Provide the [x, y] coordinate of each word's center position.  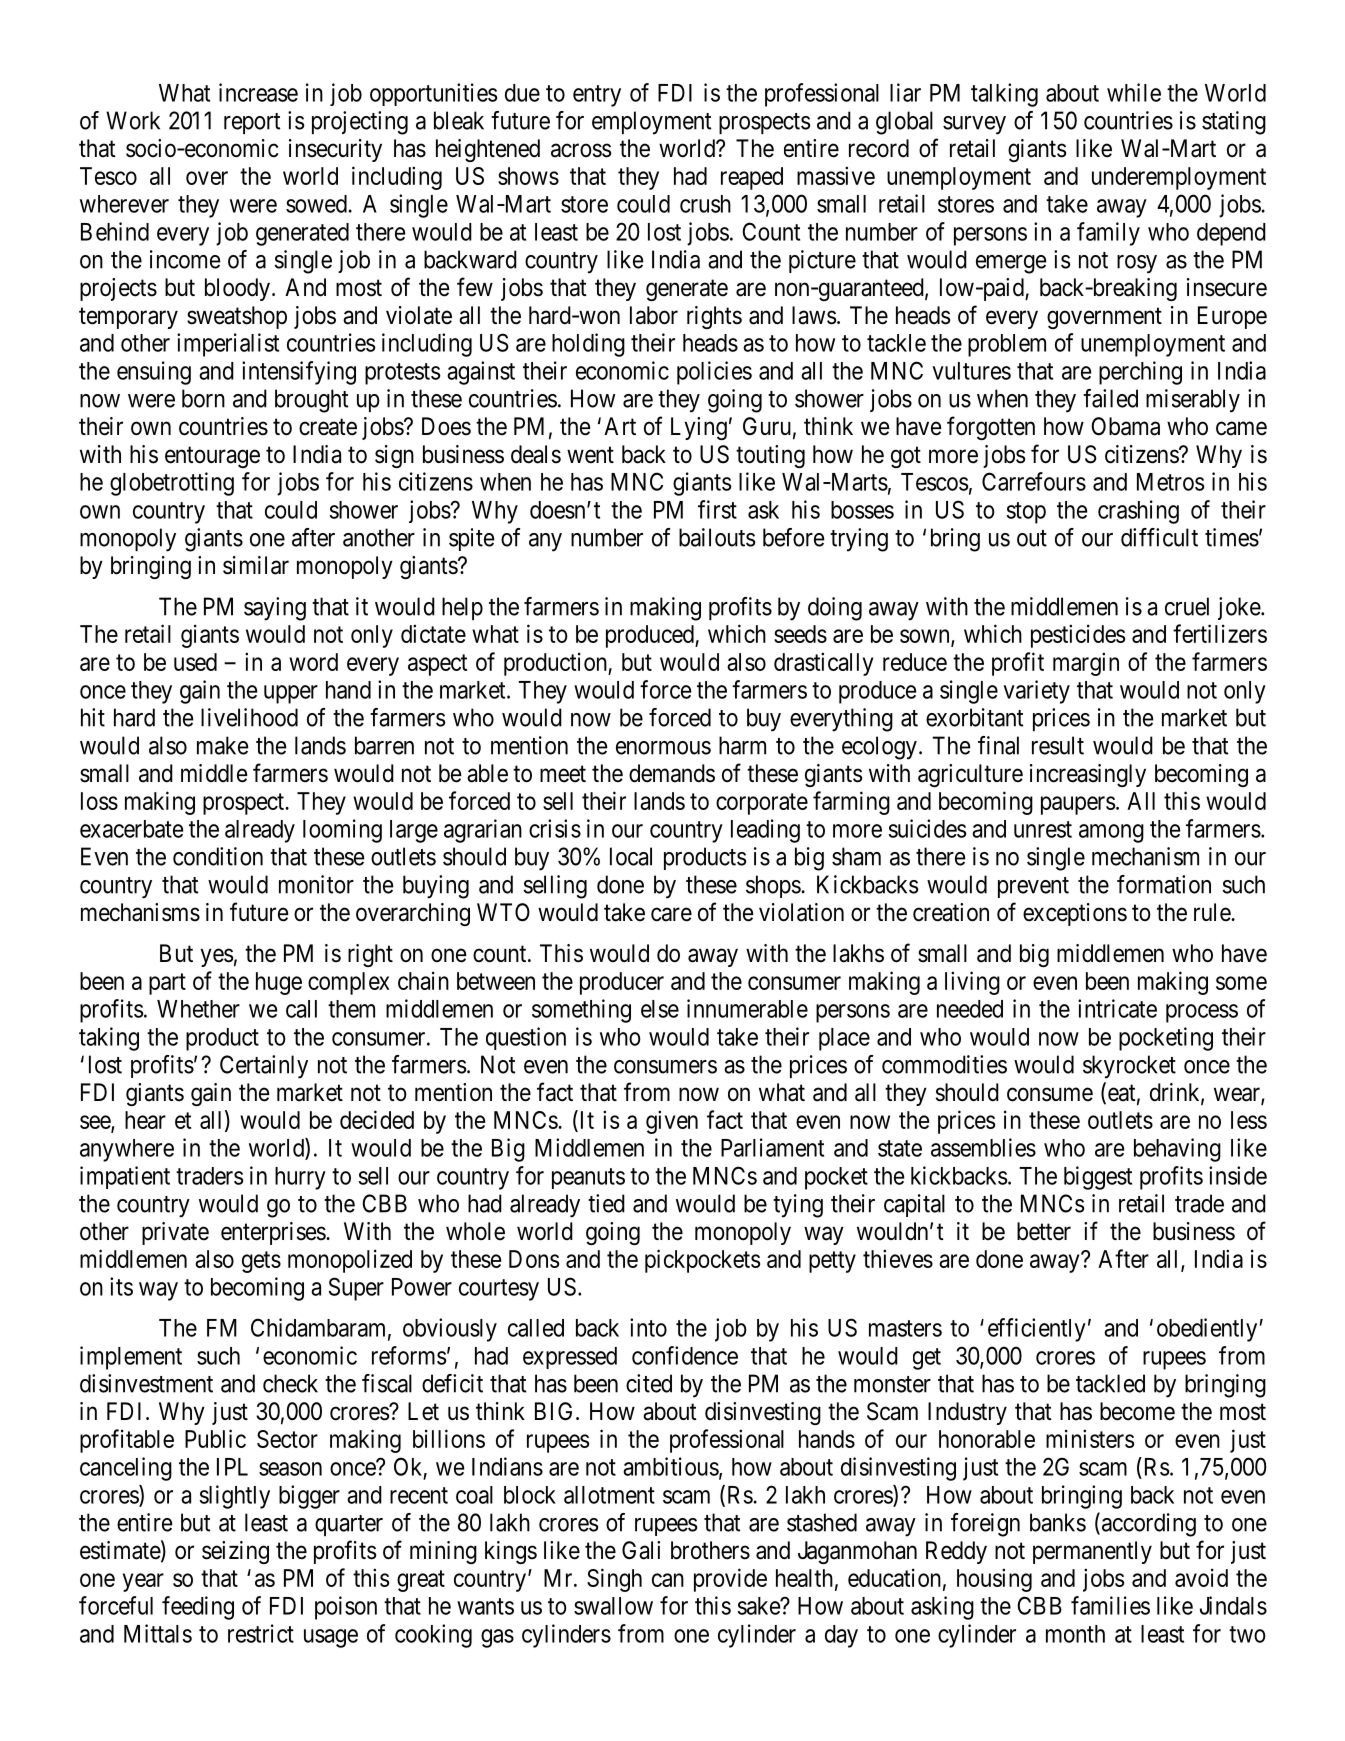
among [1111, 833]
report [252, 123]
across [581, 151]
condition [218, 856]
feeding [198, 1608]
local [631, 856]
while [1134, 92]
